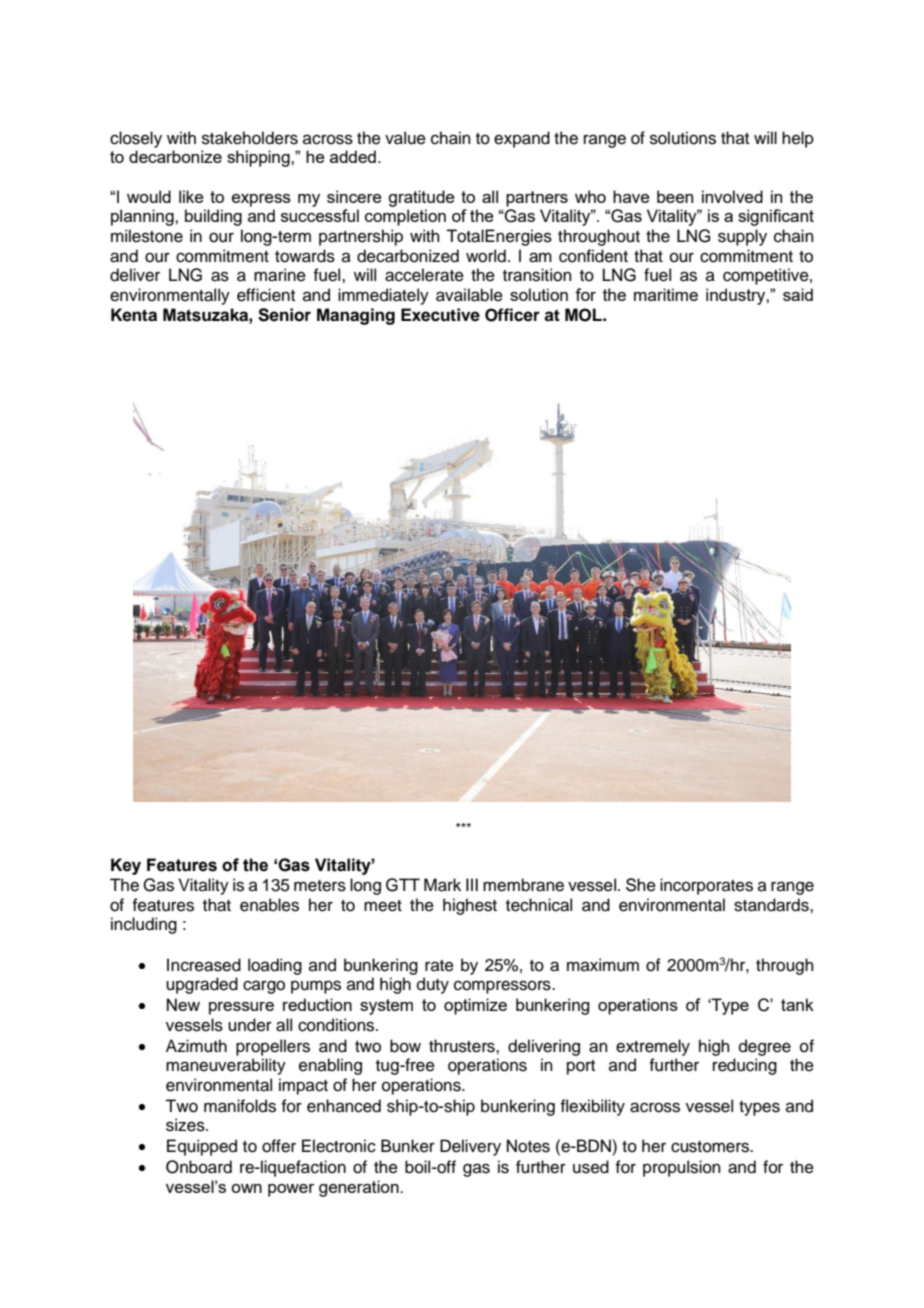  I want to click on customers, so click(711, 1147).
